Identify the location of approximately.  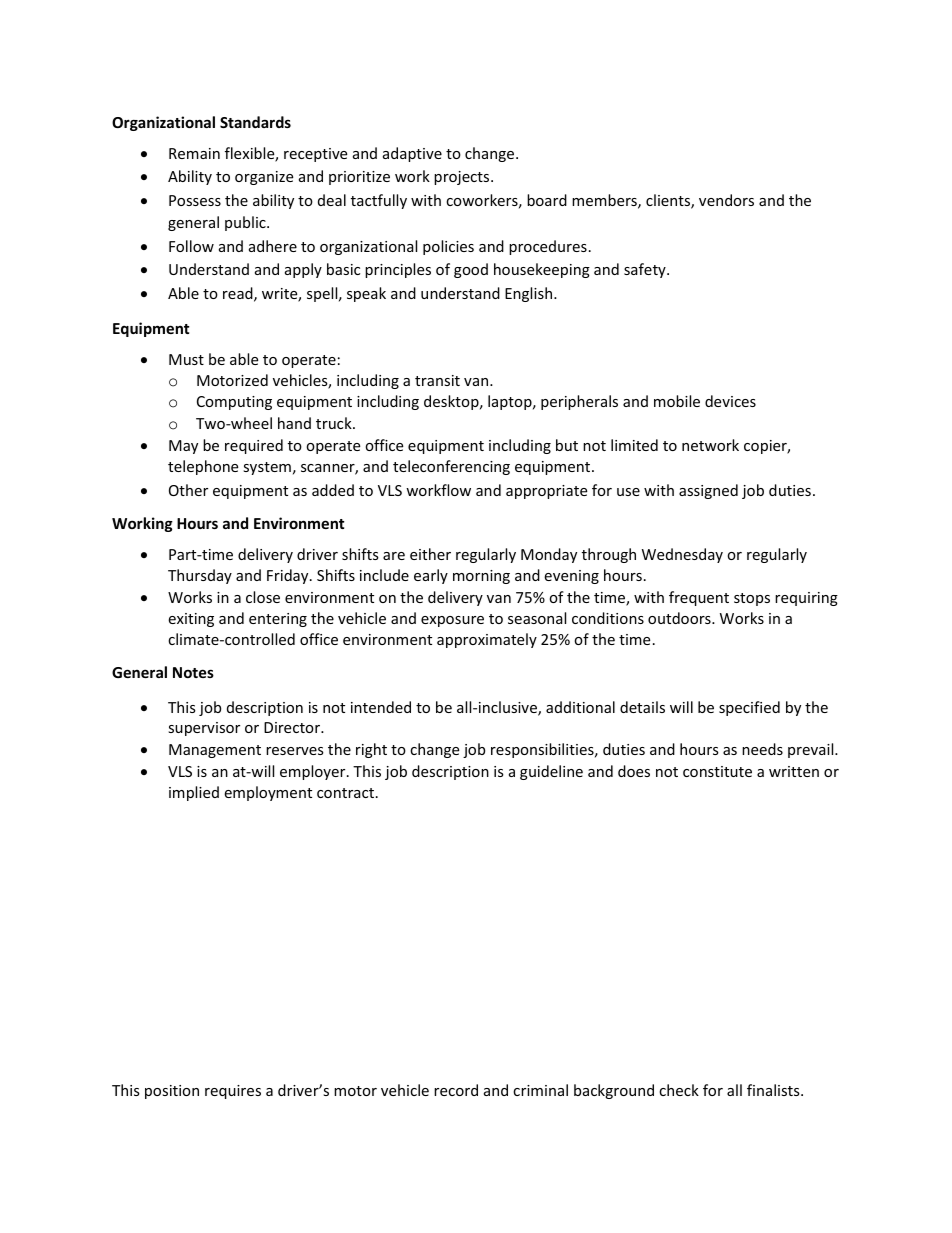
(487, 640).
